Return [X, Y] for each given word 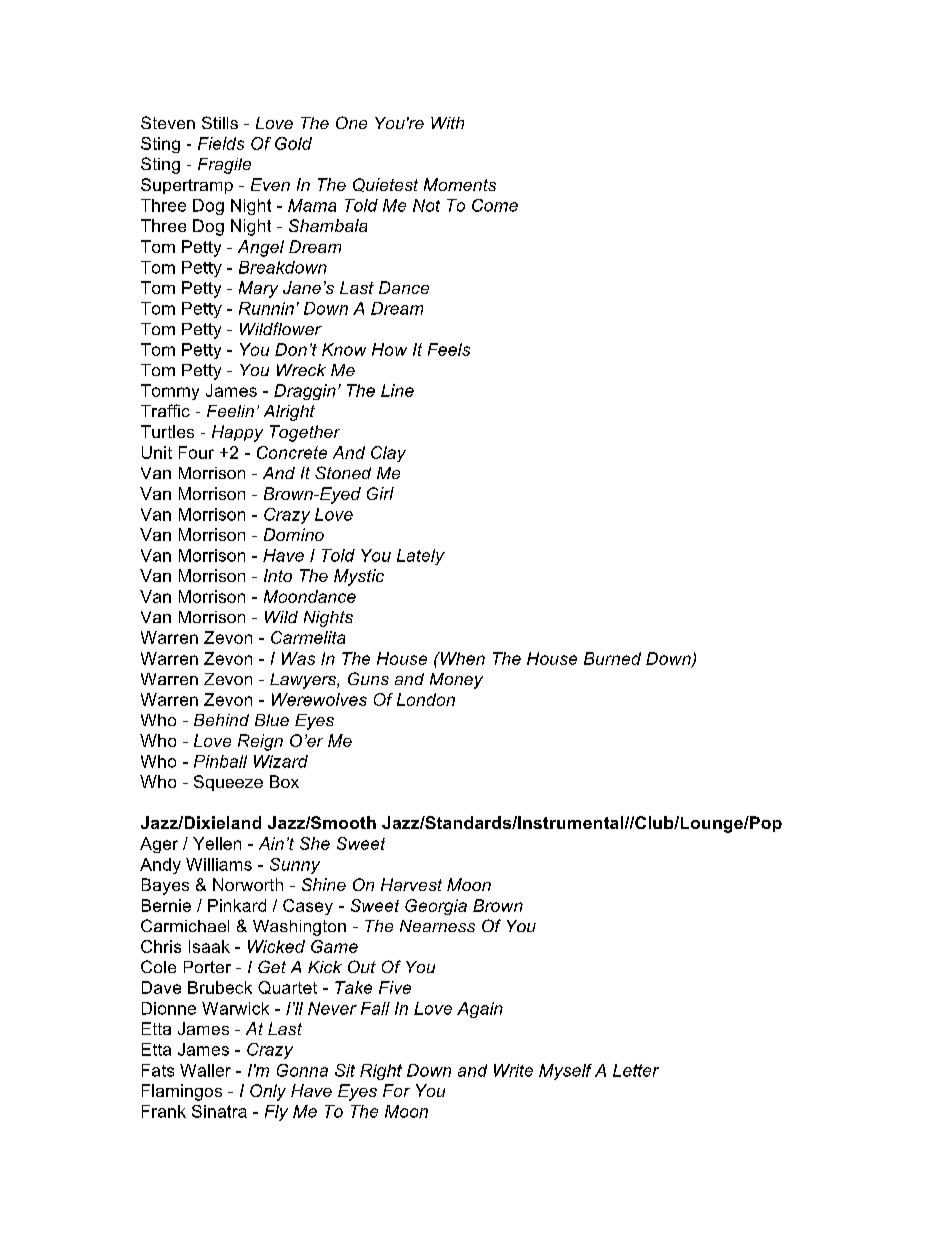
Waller [205, 1070]
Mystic [359, 577]
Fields [221, 143]
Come [495, 205]
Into [278, 575]
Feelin [230, 411]
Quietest [385, 185]
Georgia [436, 907]
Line [397, 390]
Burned [612, 658]
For [396, 1090]
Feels [449, 349]
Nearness [437, 926]
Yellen [217, 843]
